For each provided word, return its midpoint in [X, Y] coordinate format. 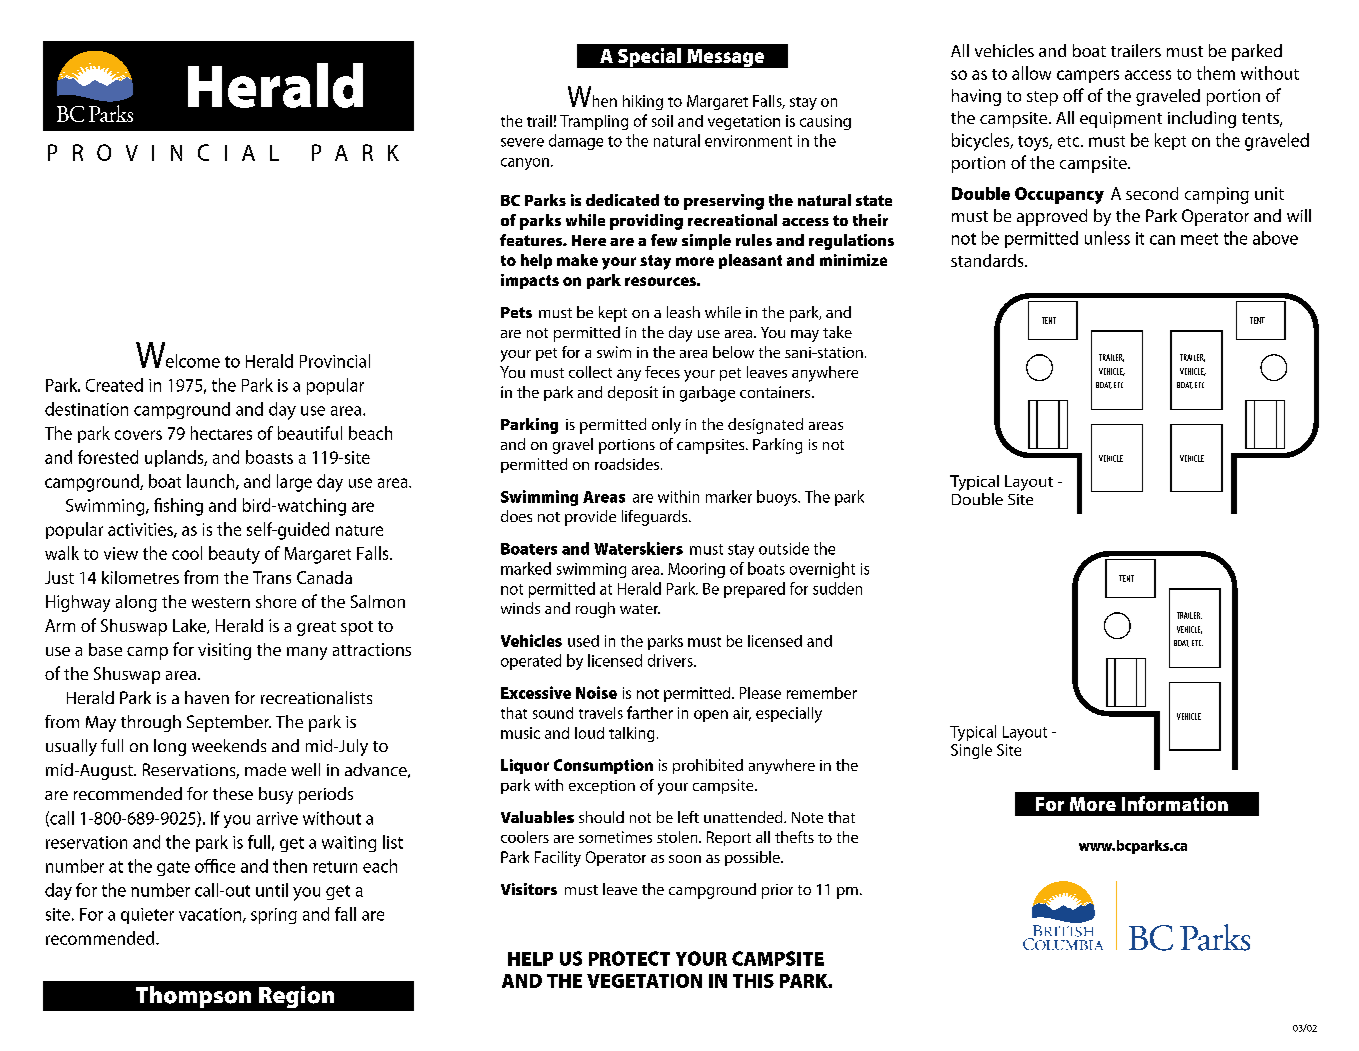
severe [522, 142]
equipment [1121, 120]
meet [1199, 239]
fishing [178, 507]
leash [683, 312]
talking [631, 734]
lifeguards [656, 518]
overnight [822, 570]
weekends [229, 745]
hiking [643, 102]
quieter [147, 916]
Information [1175, 803]
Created [114, 385]
